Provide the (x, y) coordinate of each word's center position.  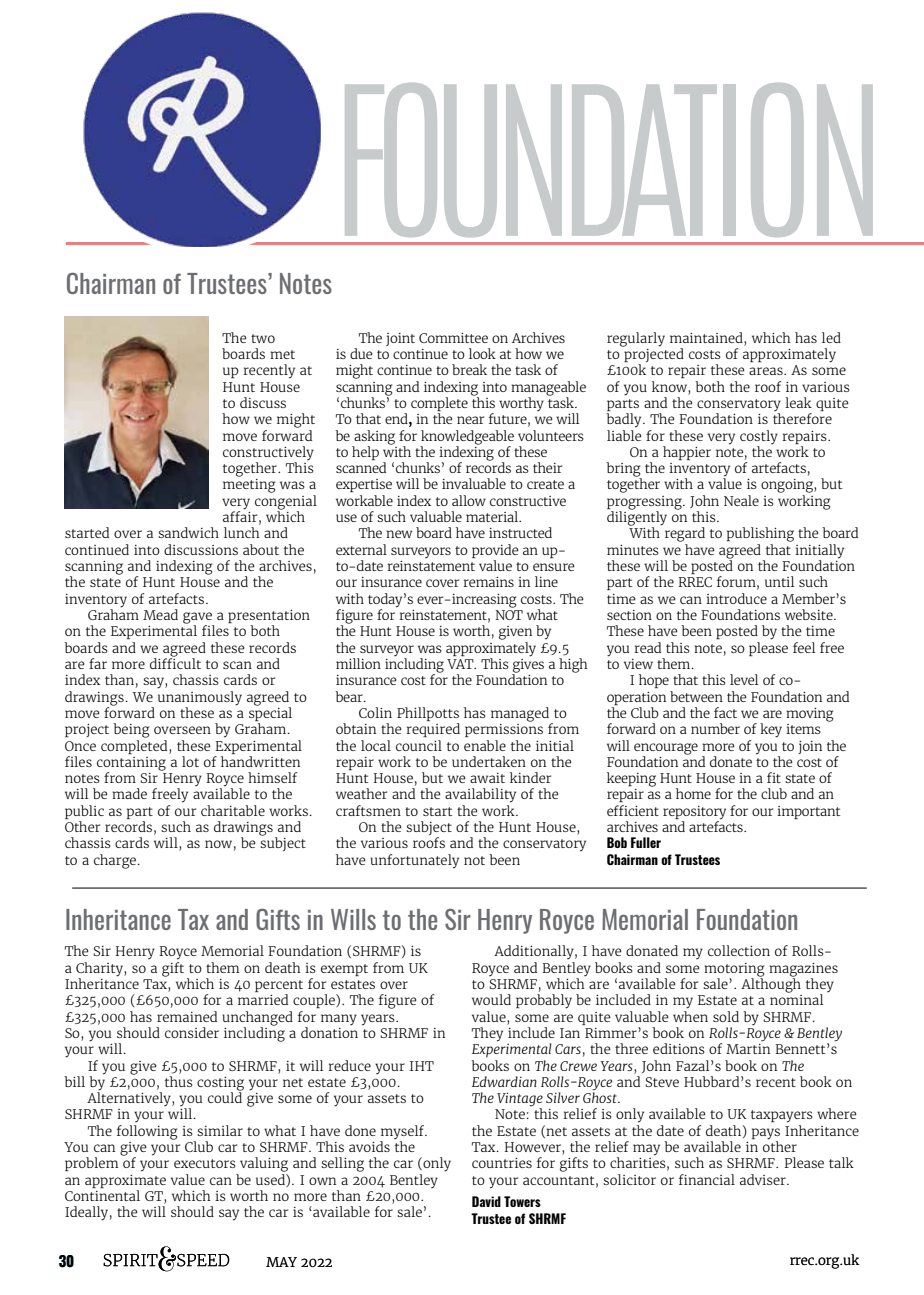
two (263, 338)
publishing (760, 534)
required (433, 730)
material (493, 516)
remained (187, 1016)
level (744, 679)
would (491, 999)
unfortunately (414, 861)
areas (767, 371)
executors (205, 1163)
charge (115, 861)
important (808, 812)
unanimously (200, 697)
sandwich (188, 532)
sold (726, 1016)
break (469, 369)
